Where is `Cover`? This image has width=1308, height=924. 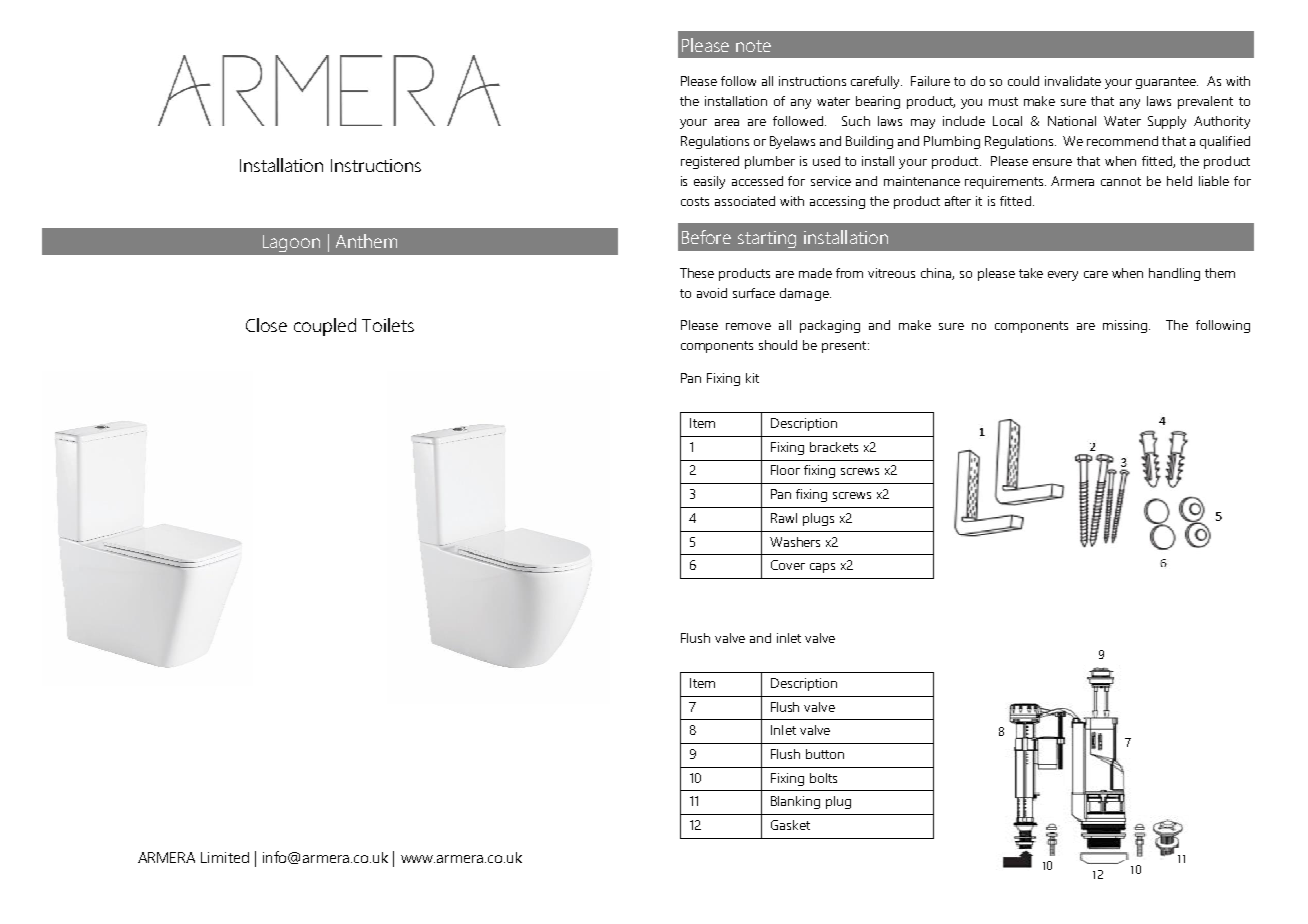 Cover is located at coordinates (788, 565).
